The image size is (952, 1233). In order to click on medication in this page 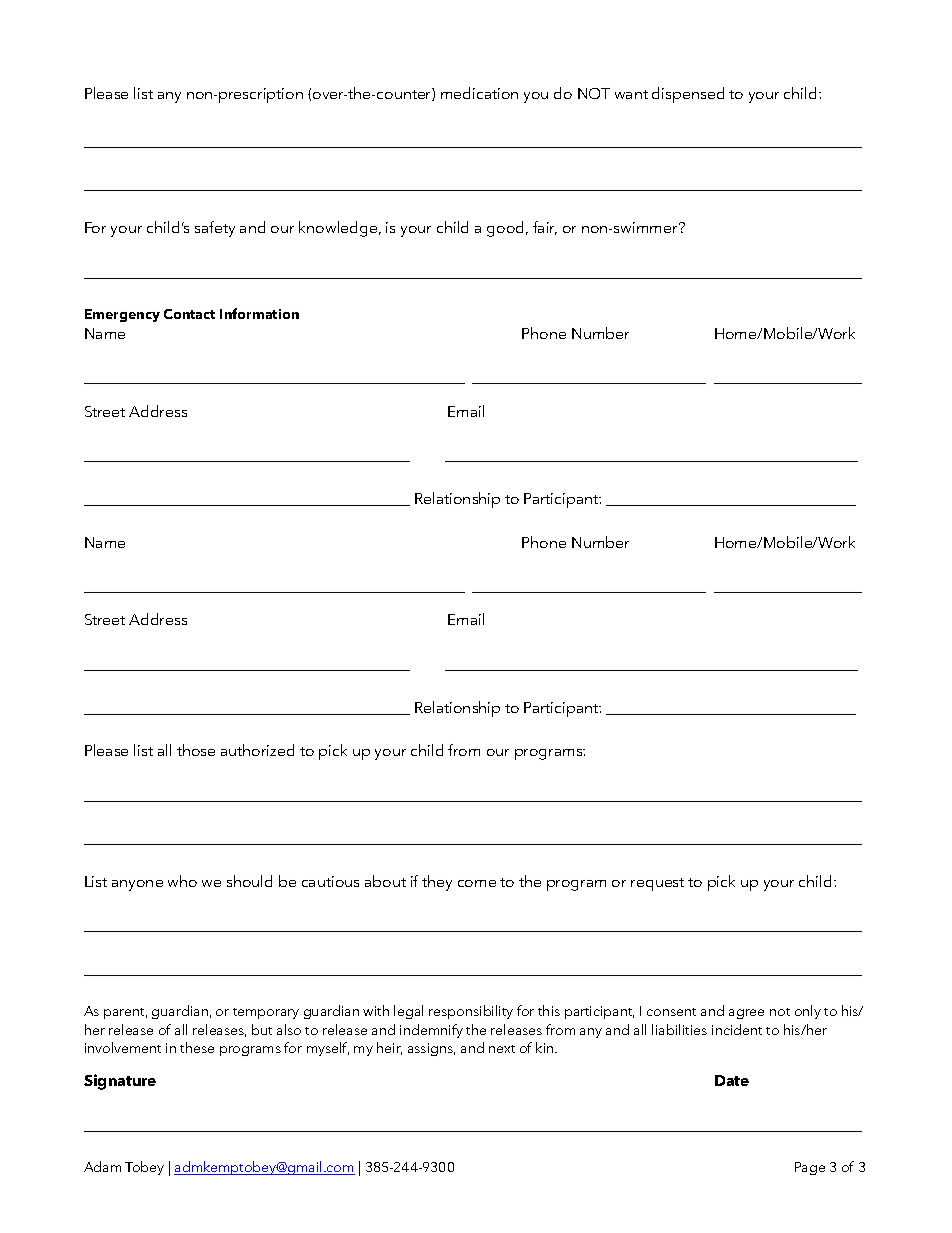, I will do `click(479, 93)`.
